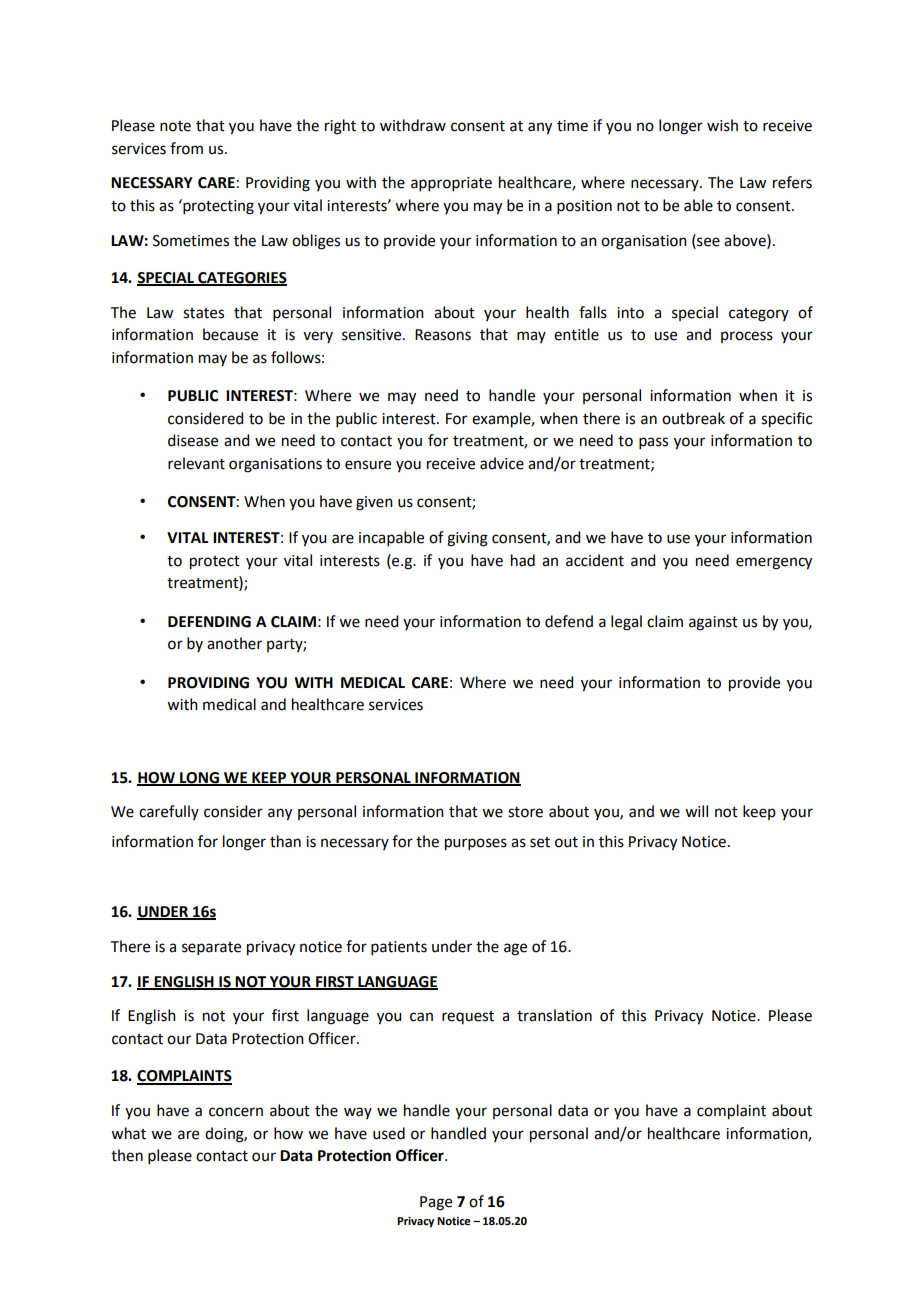 The image size is (924, 1308). I want to click on wish, so click(722, 125).
